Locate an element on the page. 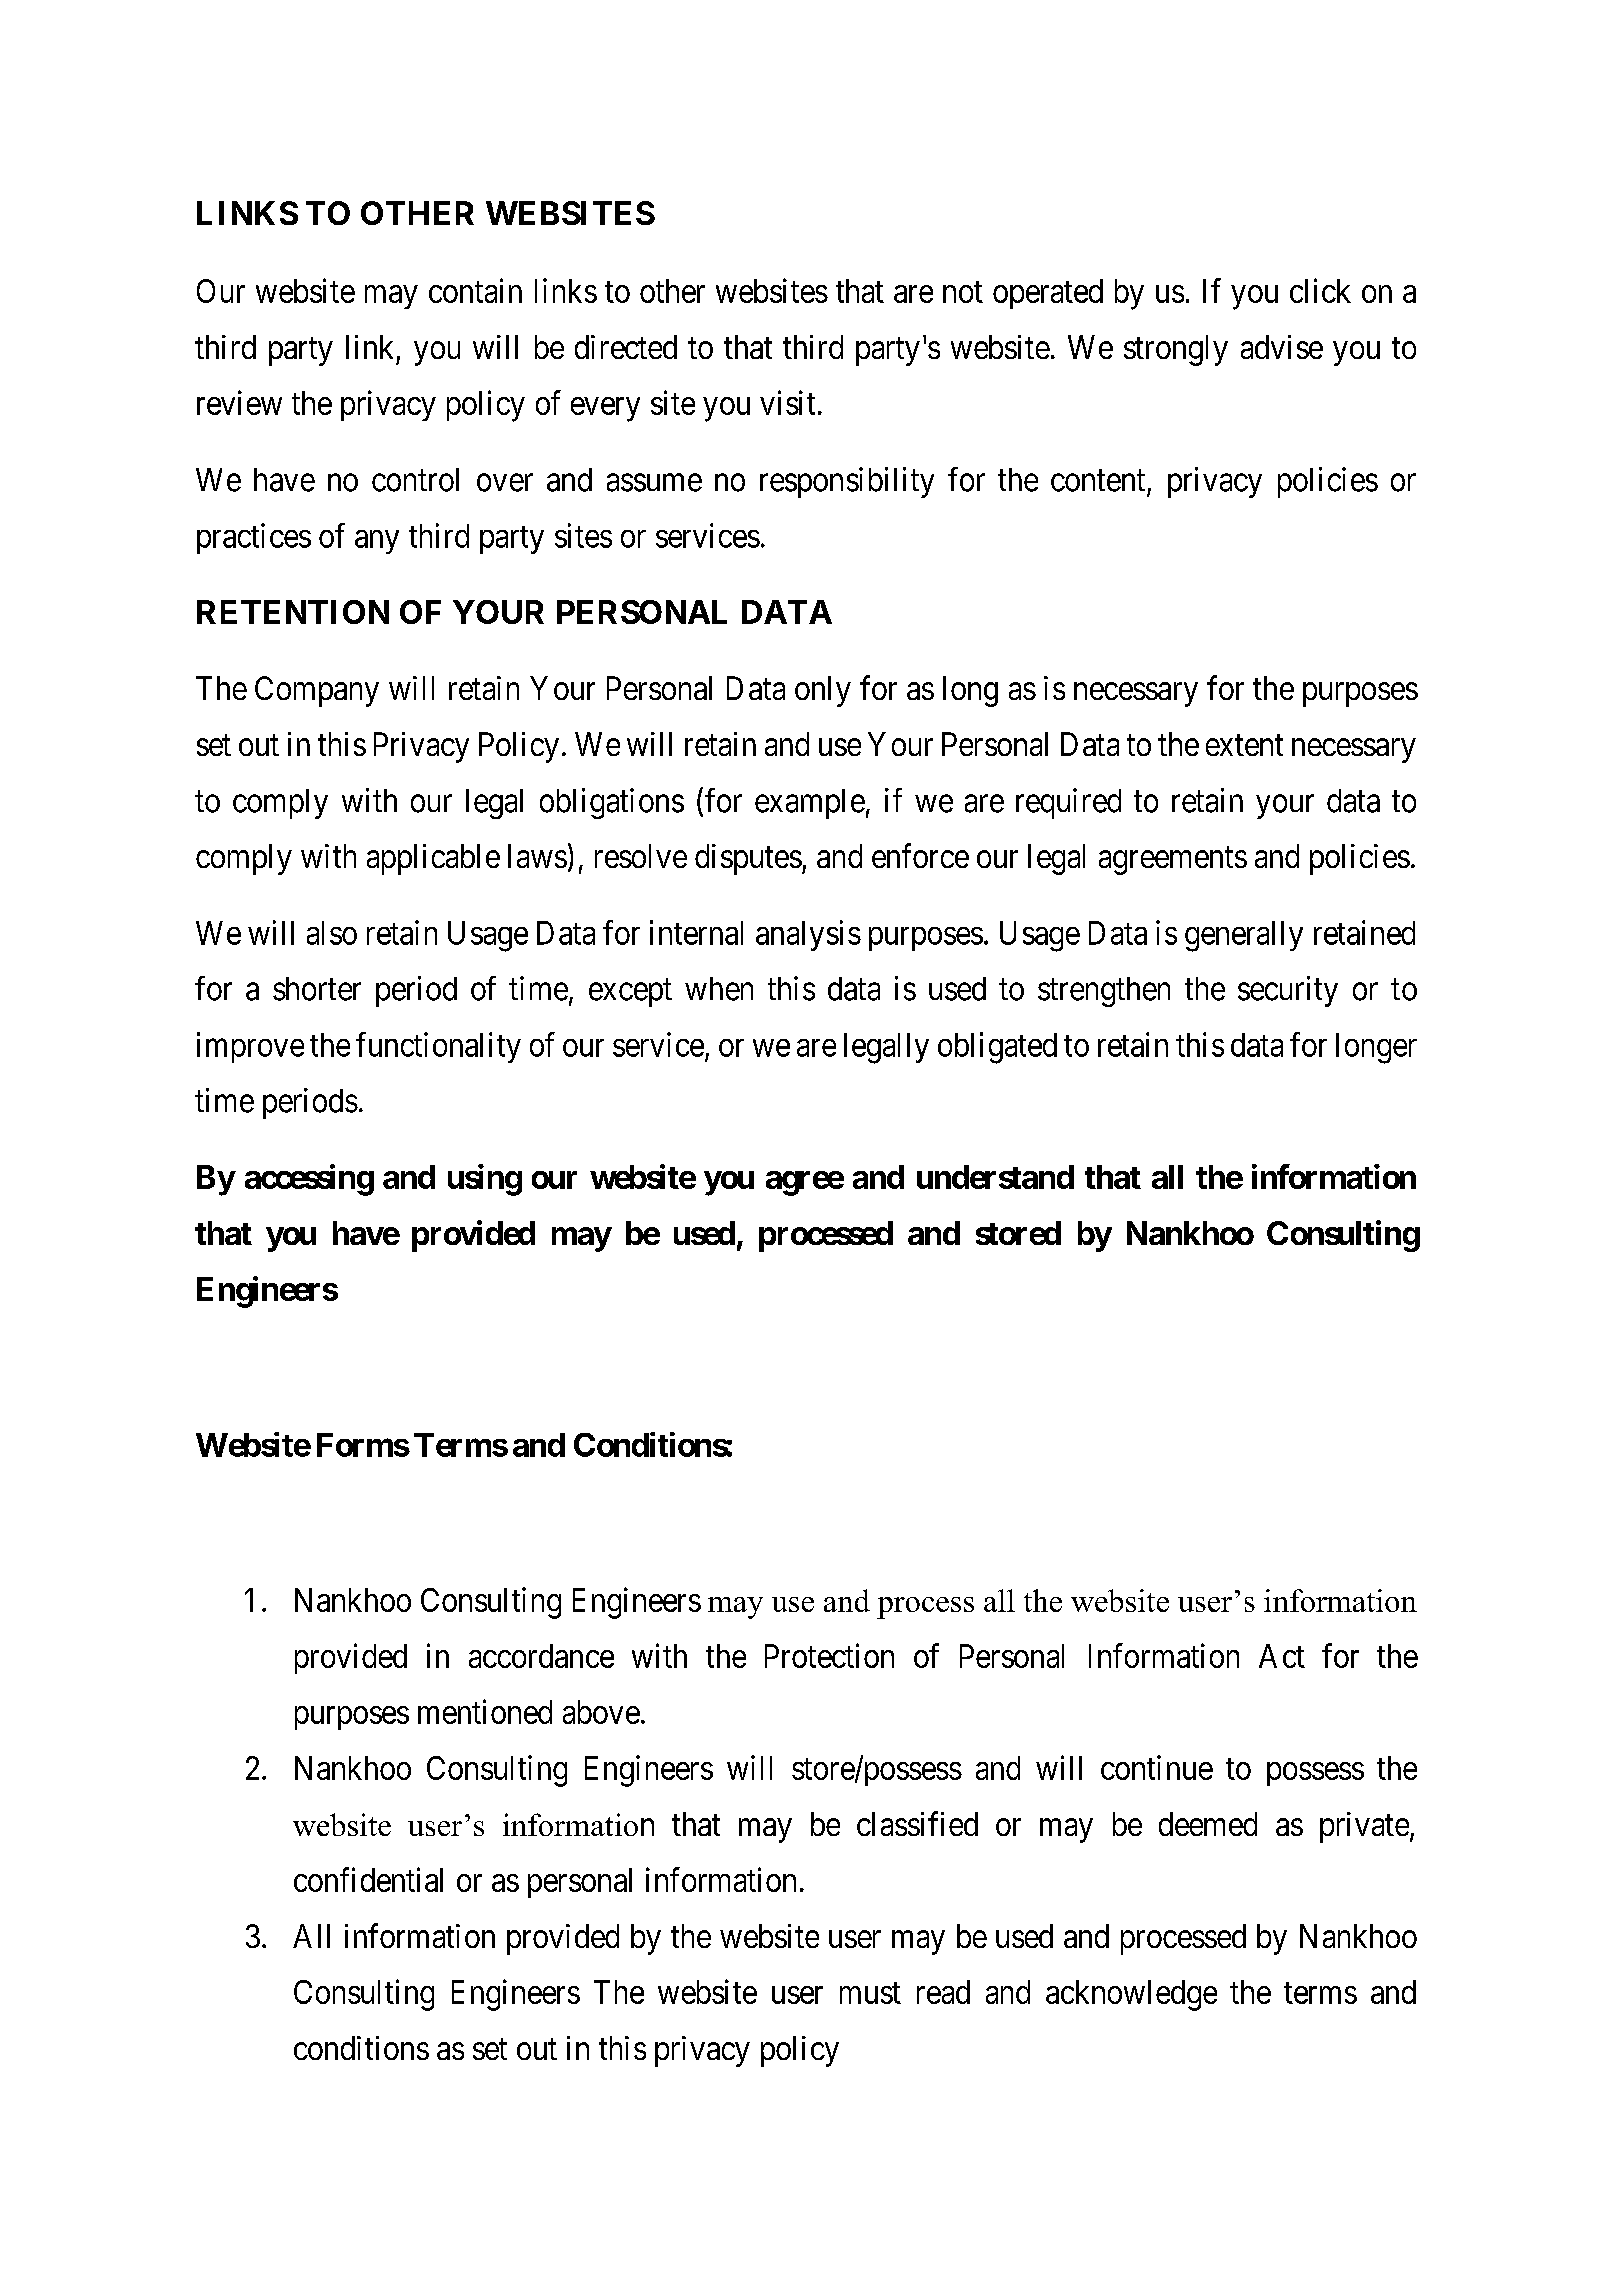 The height and width of the image is (2279, 1612). understand is located at coordinates (995, 1177).
